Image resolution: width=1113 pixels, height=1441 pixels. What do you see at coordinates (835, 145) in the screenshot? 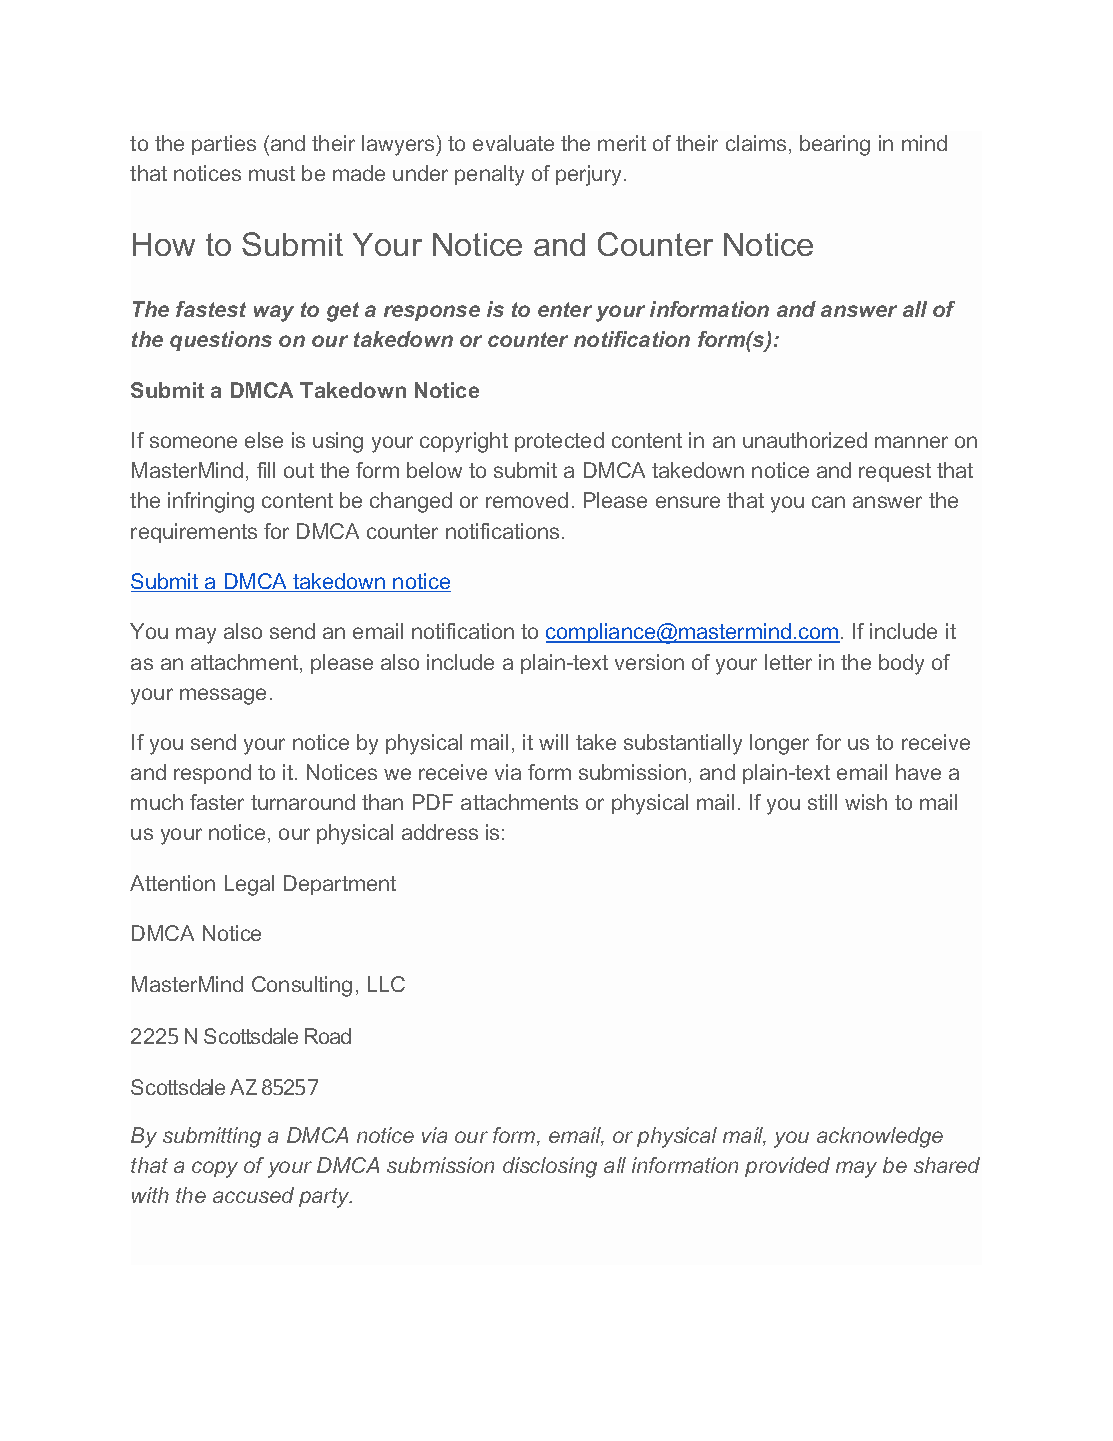
I see `bearing` at bounding box center [835, 145].
